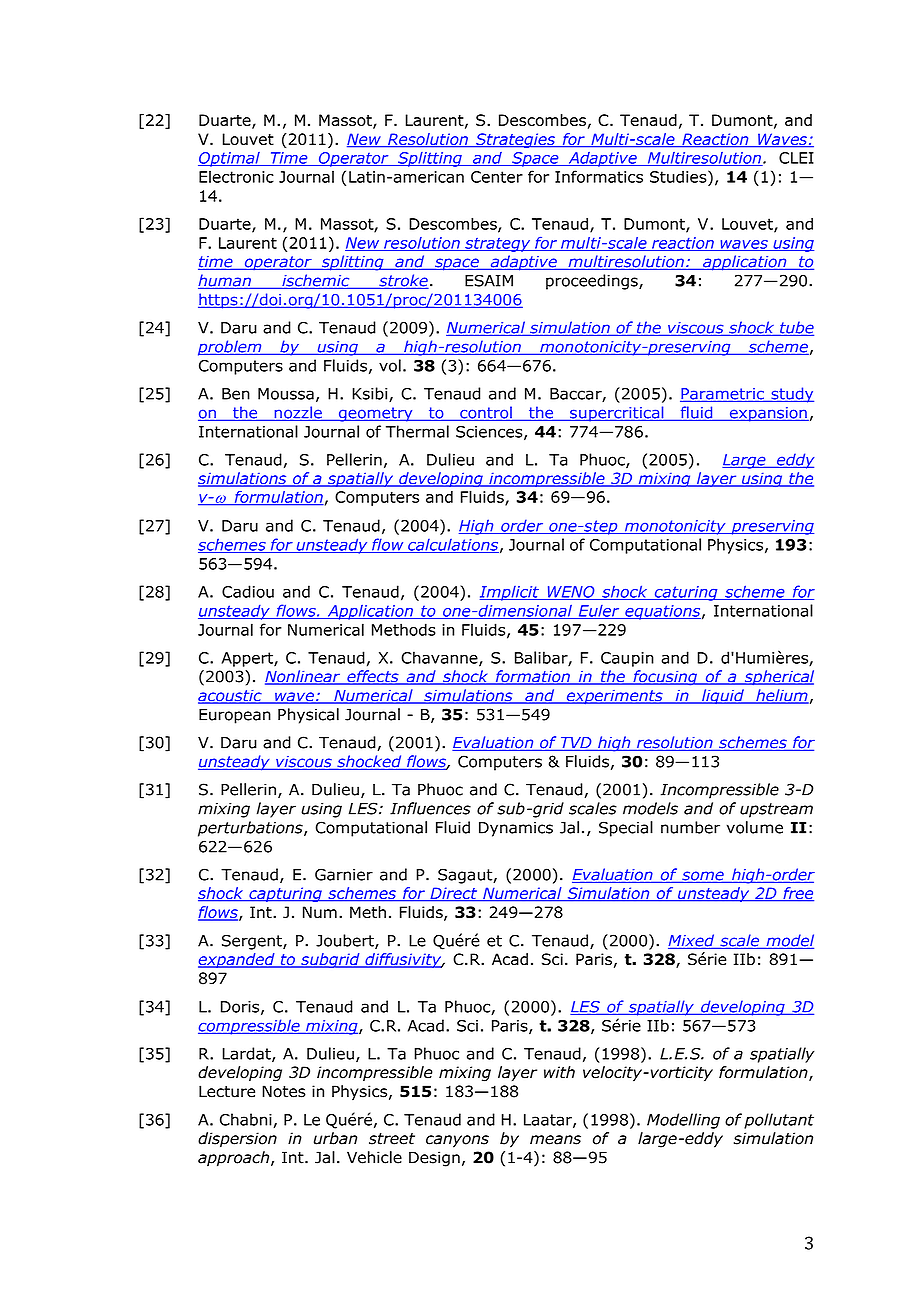  Describe the element at coordinates (510, 593) in the image. I see `Implicit` at that location.
